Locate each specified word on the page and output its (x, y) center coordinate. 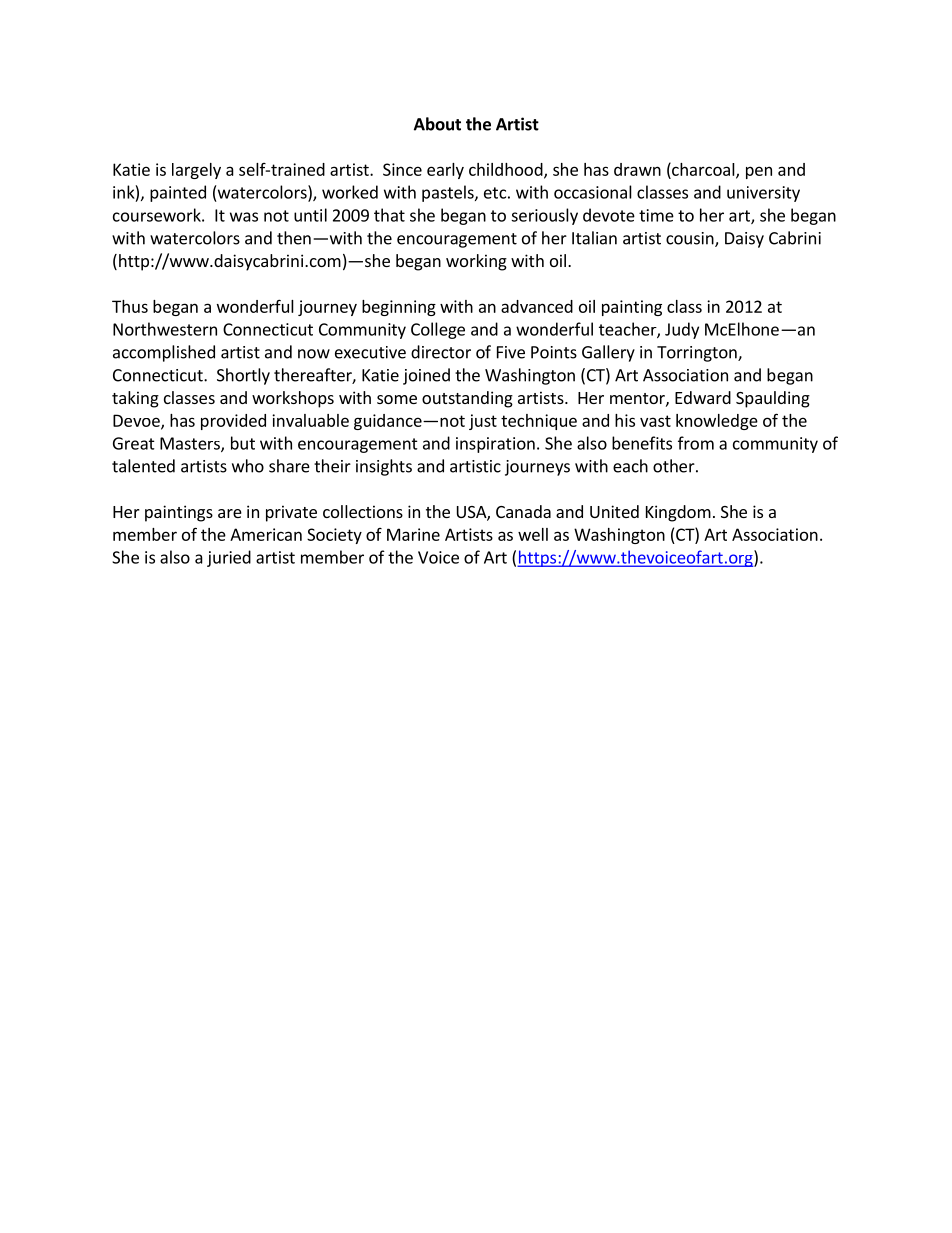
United (614, 511)
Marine (413, 534)
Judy (682, 330)
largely (196, 171)
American (266, 534)
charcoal (703, 170)
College (438, 330)
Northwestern (165, 329)
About (437, 124)
